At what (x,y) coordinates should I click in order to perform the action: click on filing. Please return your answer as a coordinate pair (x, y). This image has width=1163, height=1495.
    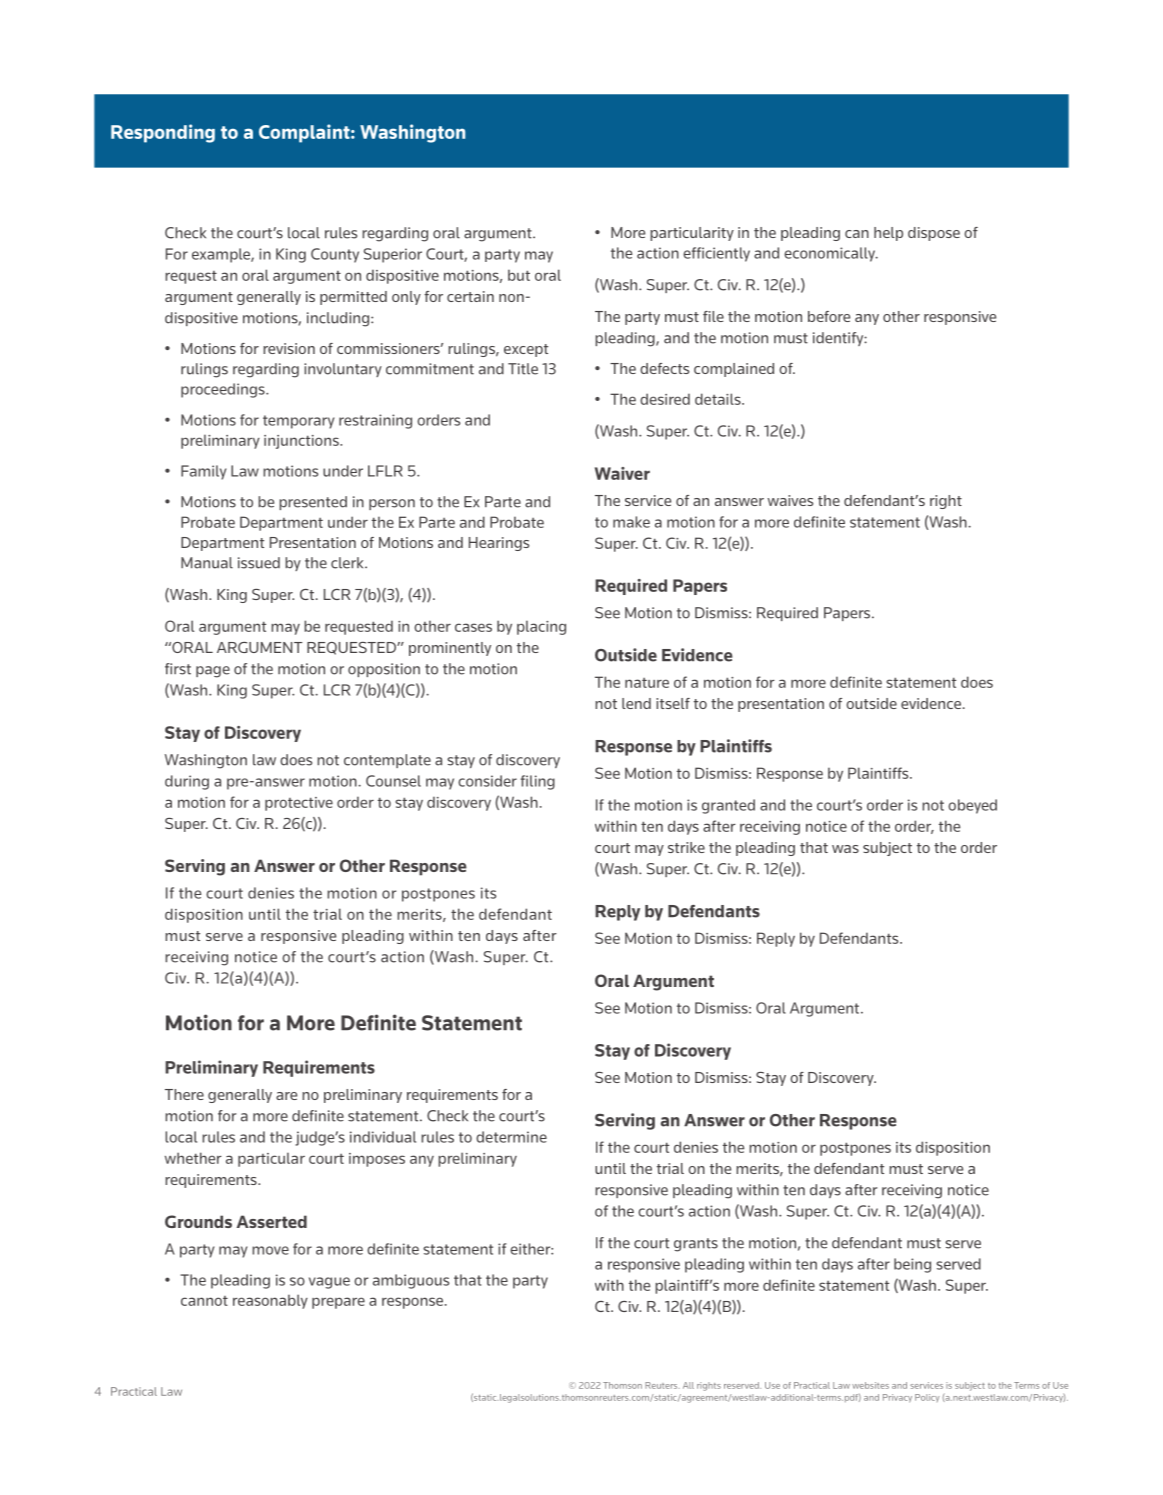
    Looking at the image, I should click on (538, 782).
